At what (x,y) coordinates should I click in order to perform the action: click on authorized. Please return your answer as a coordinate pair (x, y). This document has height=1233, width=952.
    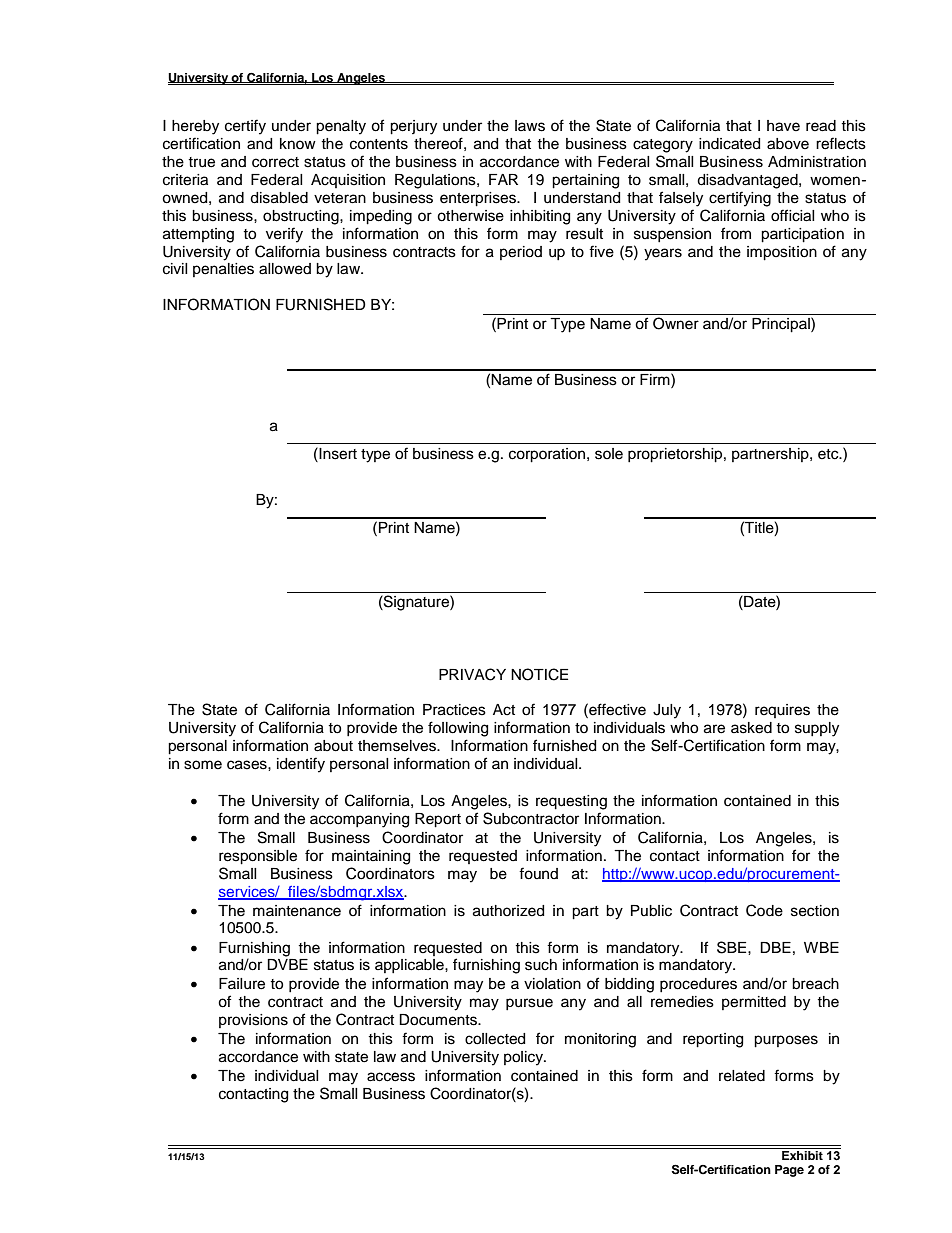
    Looking at the image, I should click on (508, 911).
